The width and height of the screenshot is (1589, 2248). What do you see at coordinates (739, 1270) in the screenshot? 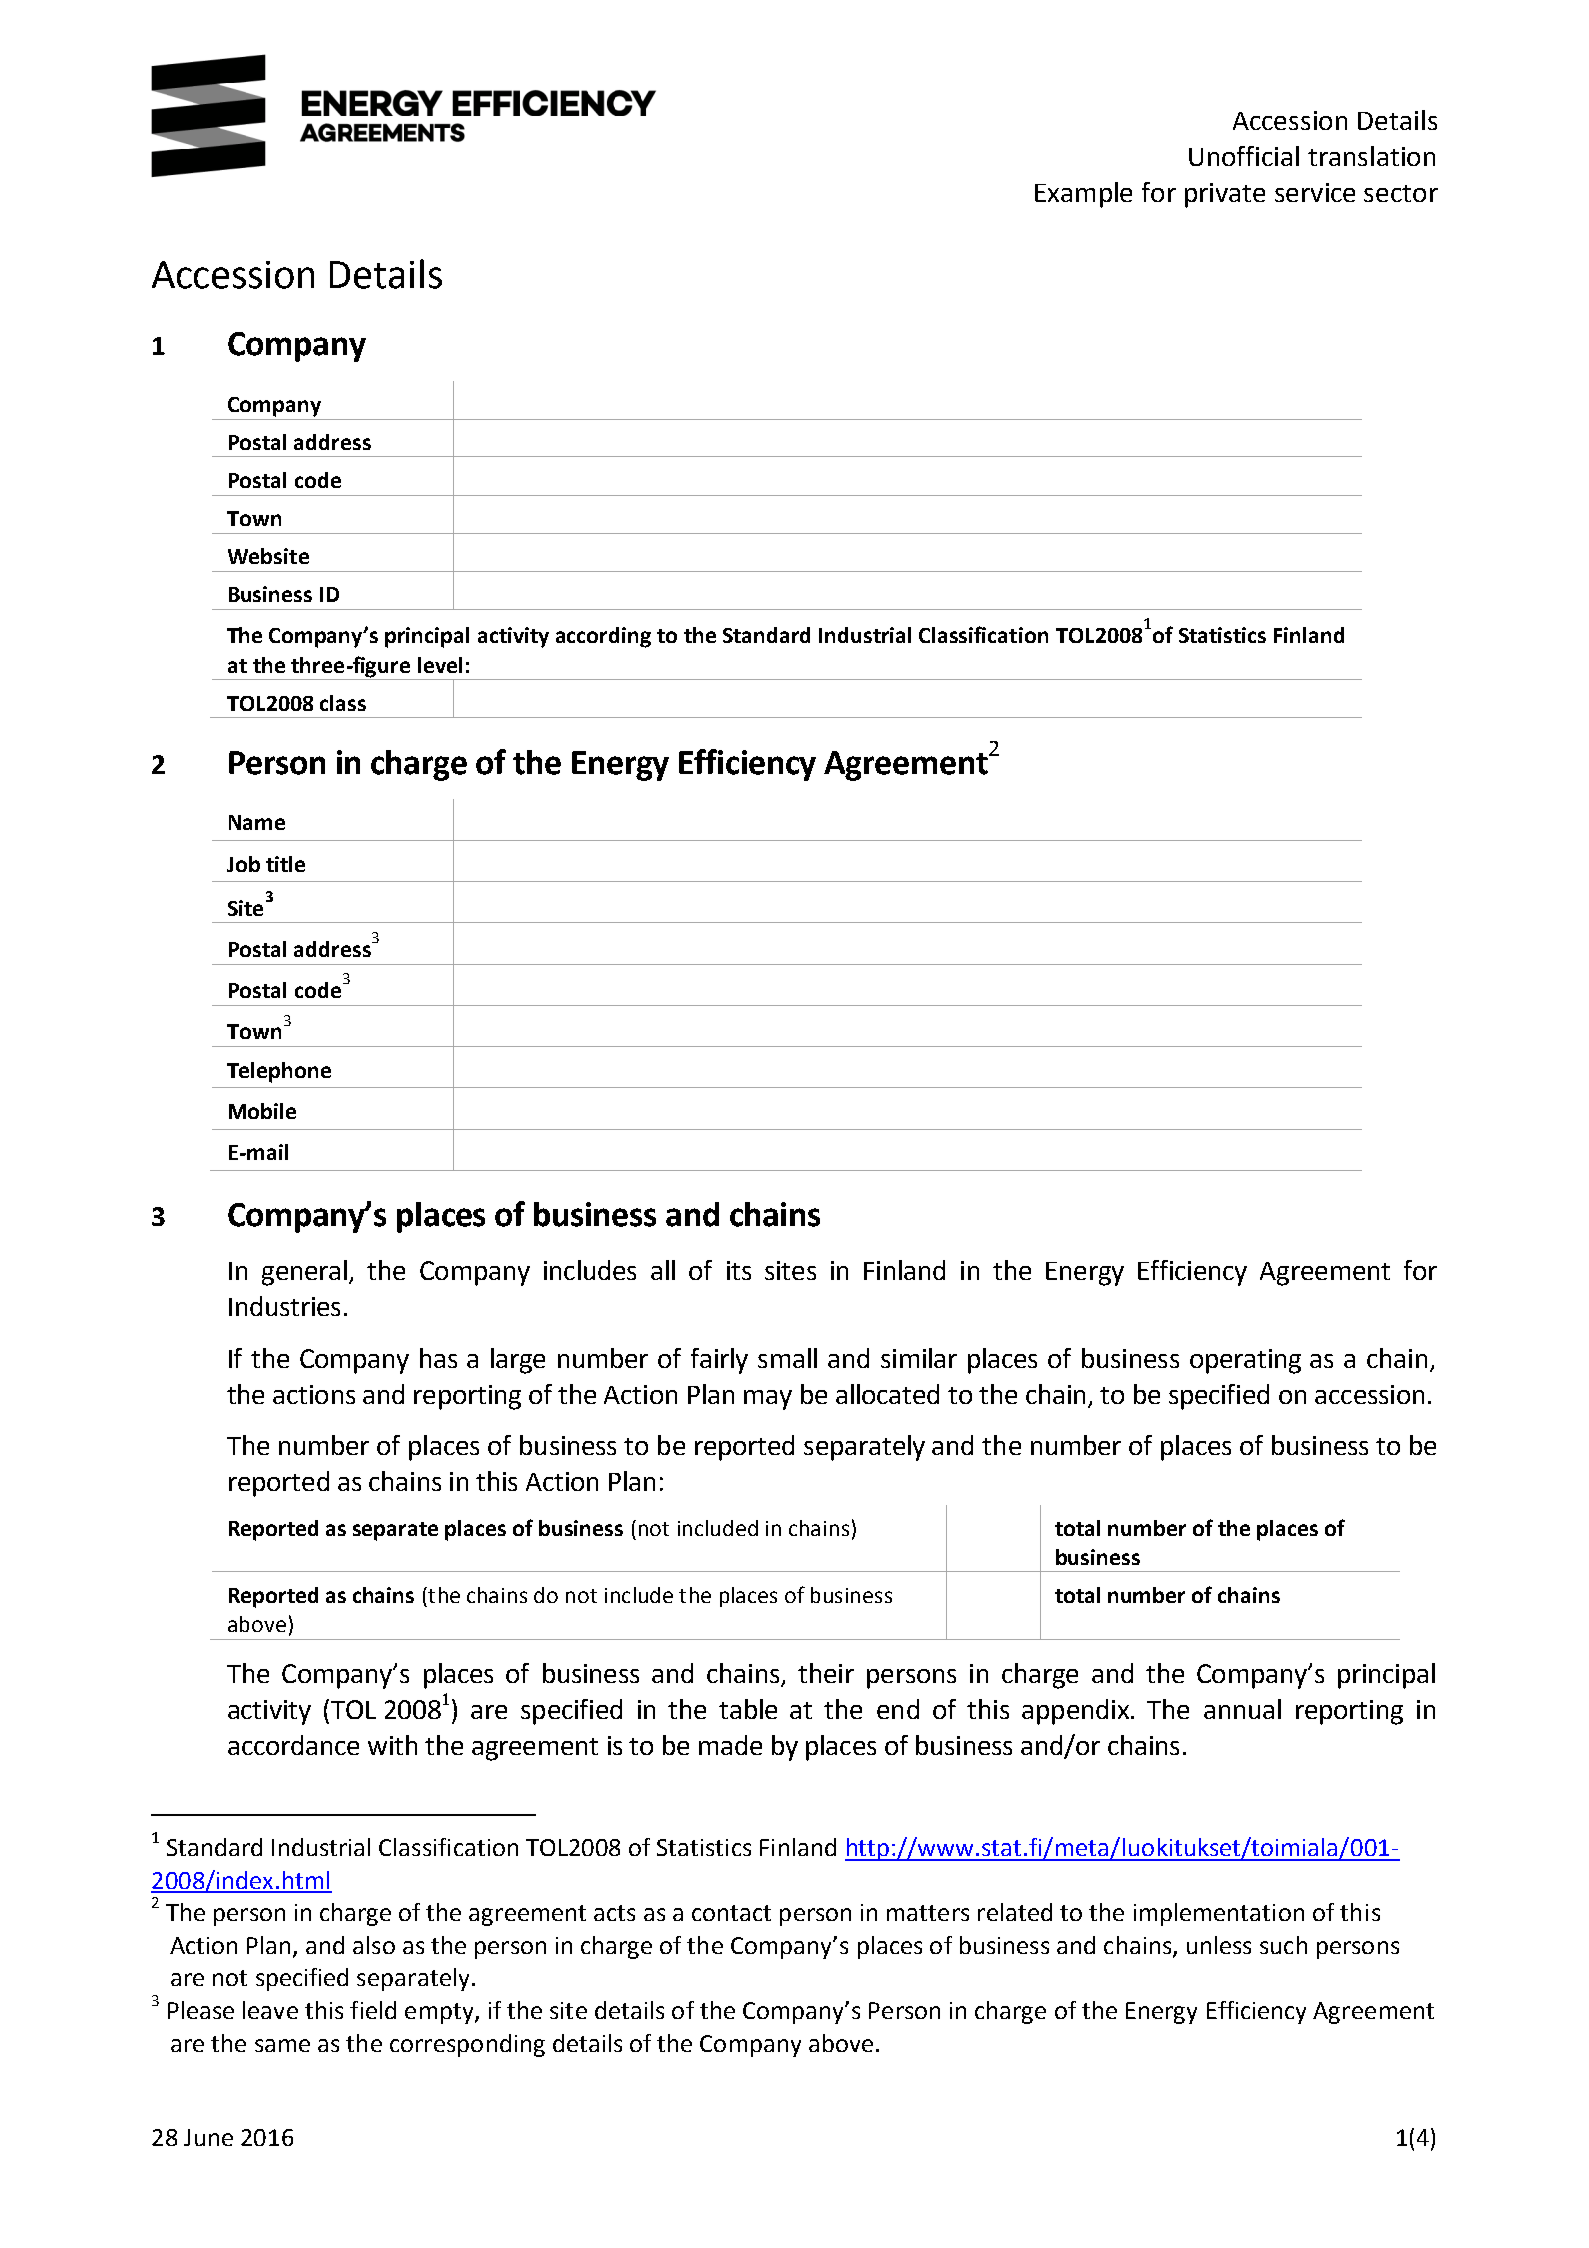
I see `its` at bounding box center [739, 1270].
